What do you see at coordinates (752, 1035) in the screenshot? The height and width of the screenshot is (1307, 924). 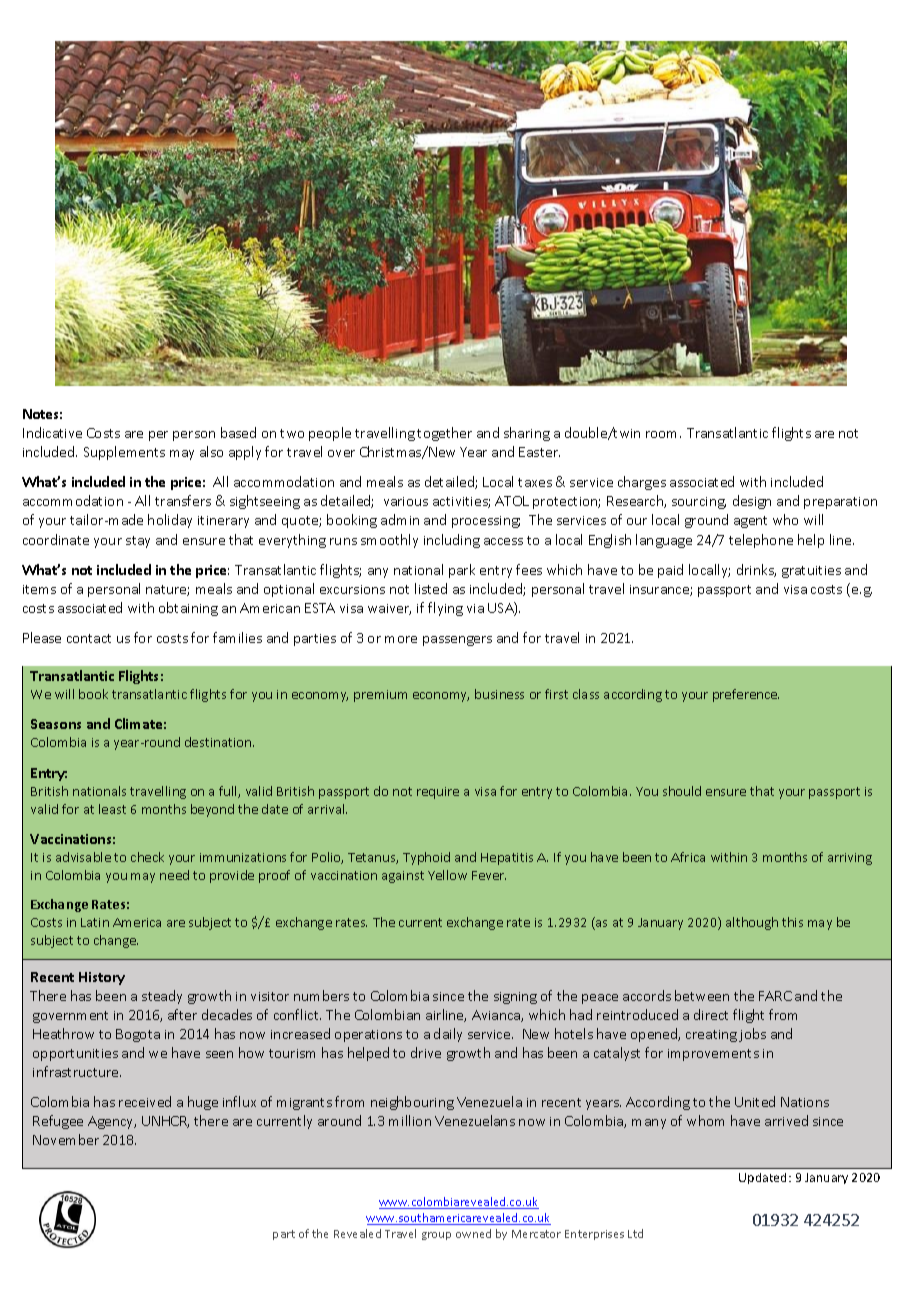 I see `jobs` at bounding box center [752, 1035].
